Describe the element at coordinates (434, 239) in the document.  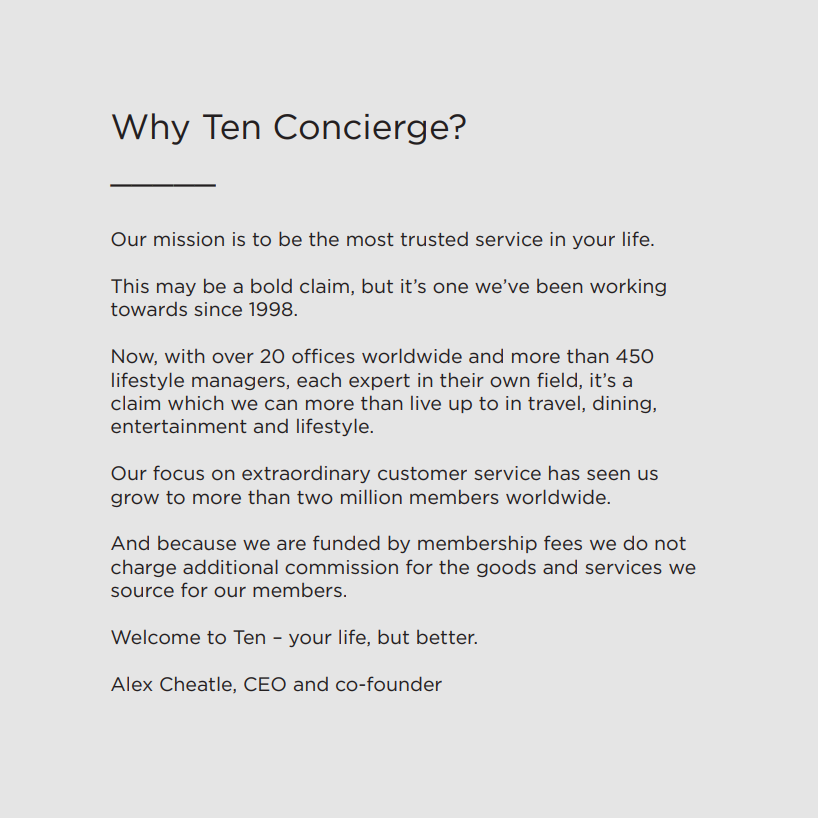
I see `trusted` at that location.
